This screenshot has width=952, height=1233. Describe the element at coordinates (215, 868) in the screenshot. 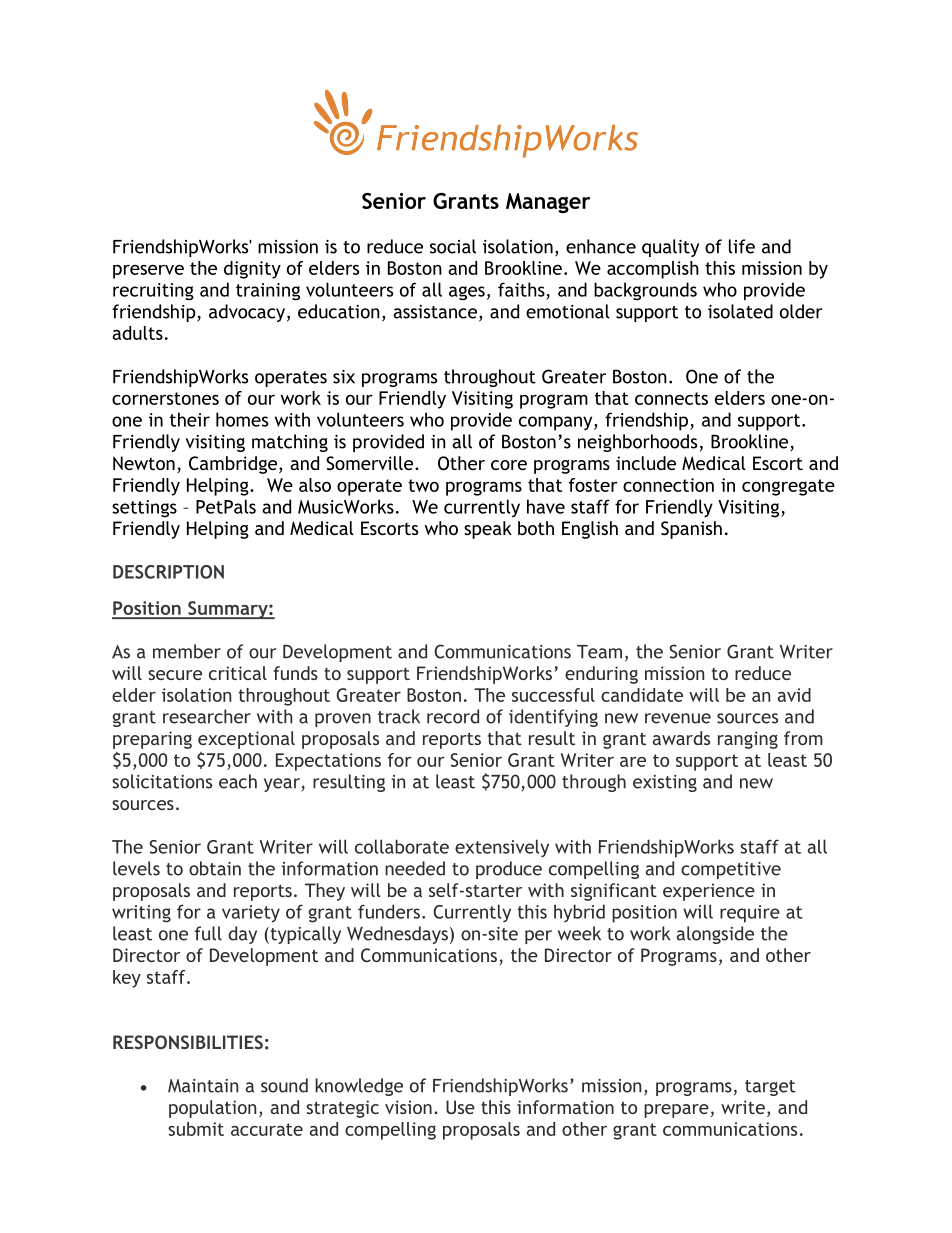

I see `obtain` at that location.
